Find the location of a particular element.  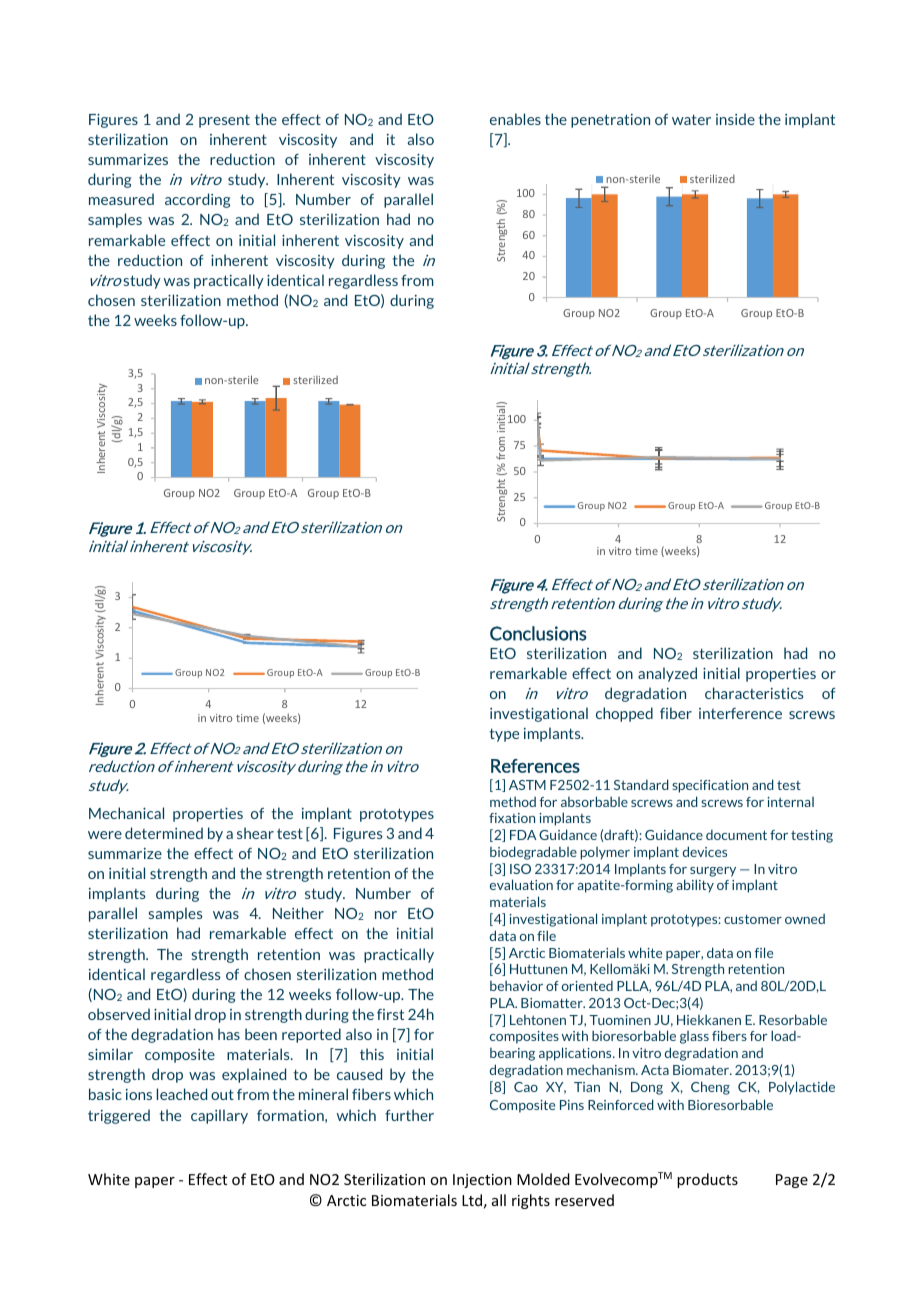

products is located at coordinates (707, 1180).
